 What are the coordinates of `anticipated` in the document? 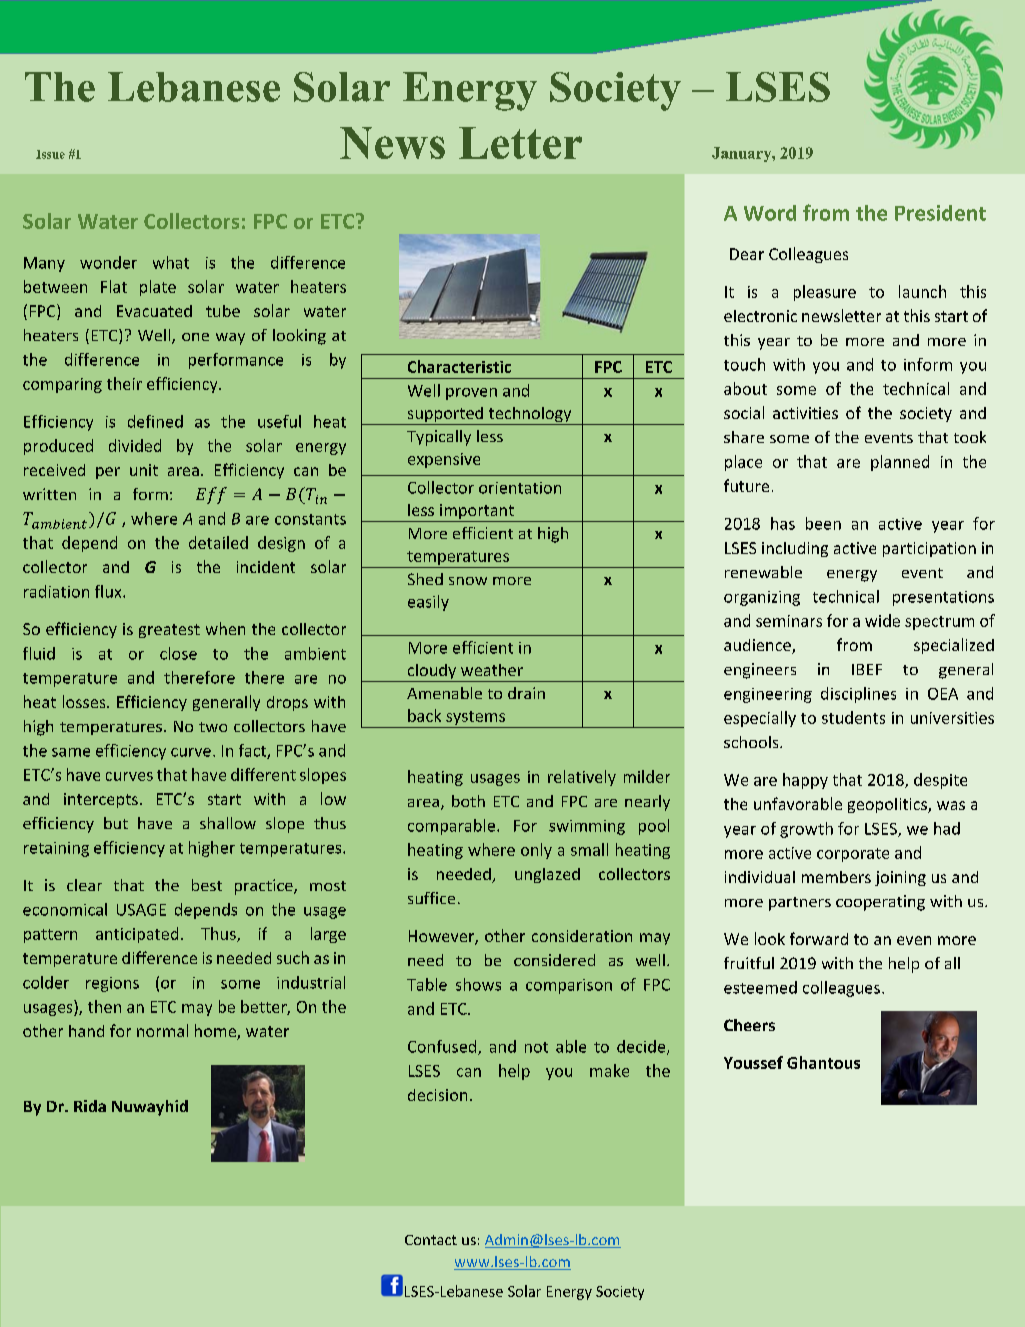 It's located at (137, 935).
